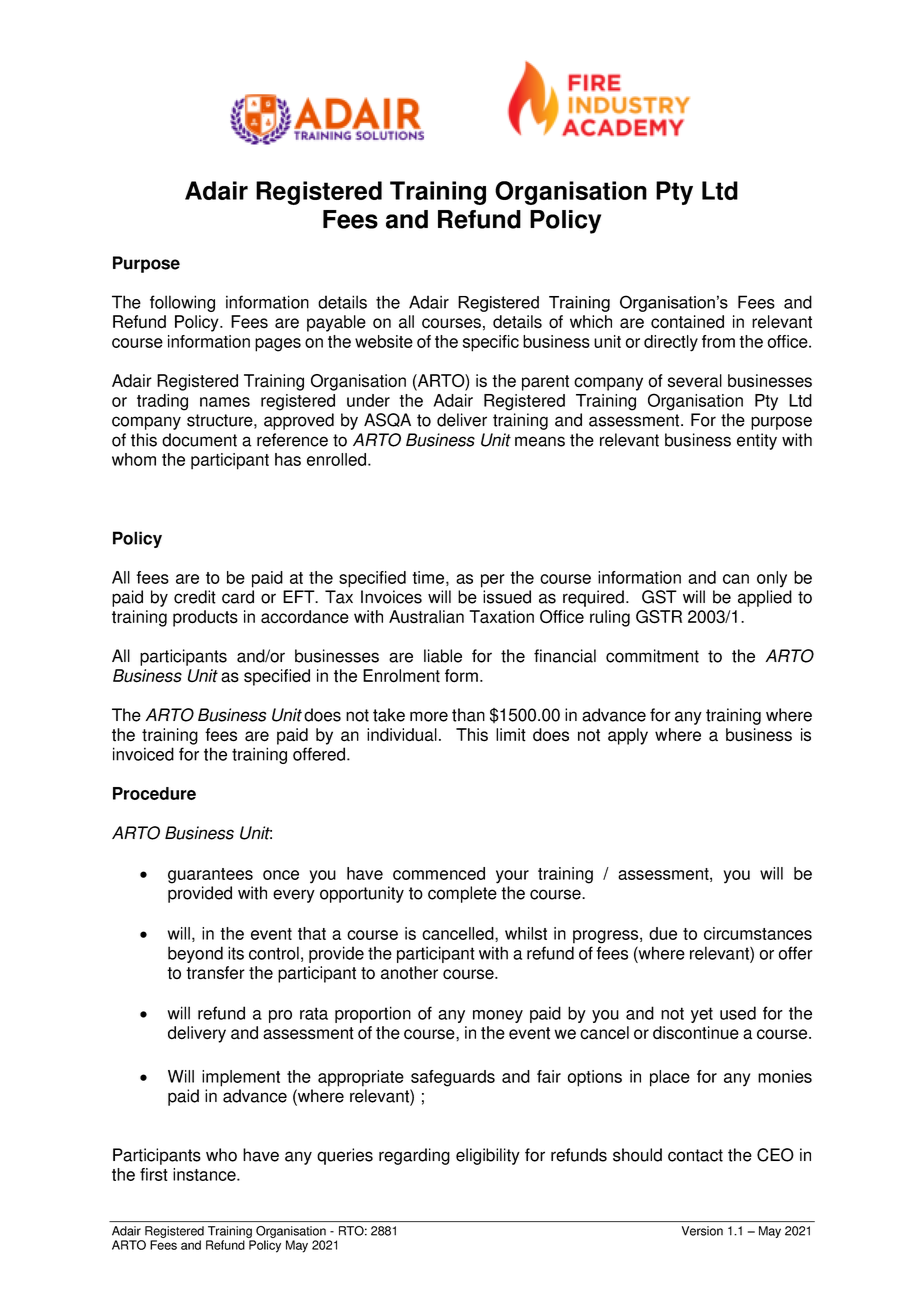 Image resolution: width=924 pixels, height=1308 pixels. What do you see at coordinates (205, 1174) in the image?
I see `instance` at bounding box center [205, 1174].
